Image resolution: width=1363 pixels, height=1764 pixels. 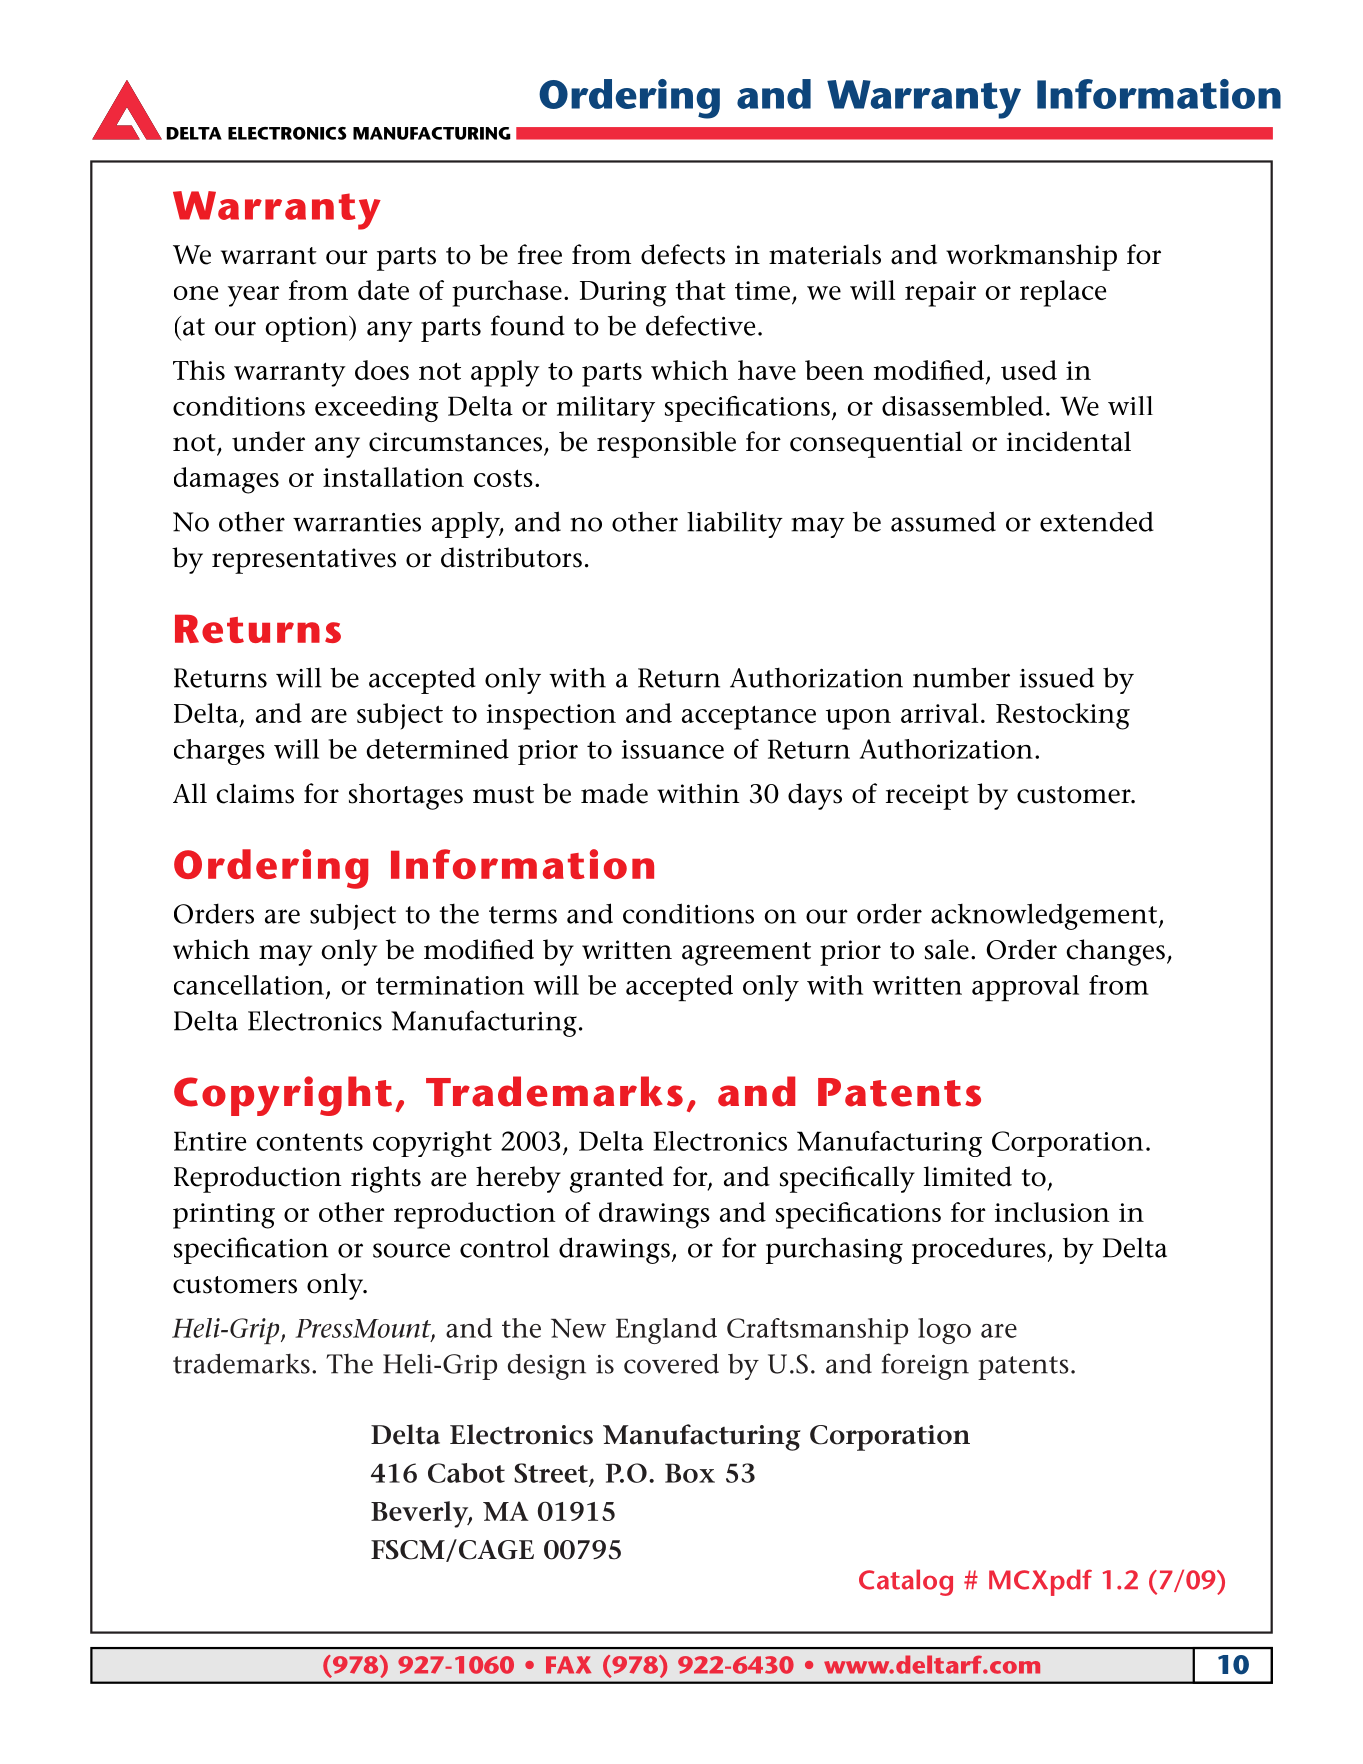 What do you see at coordinates (623, 294) in the screenshot?
I see `During` at bounding box center [623, 294].
